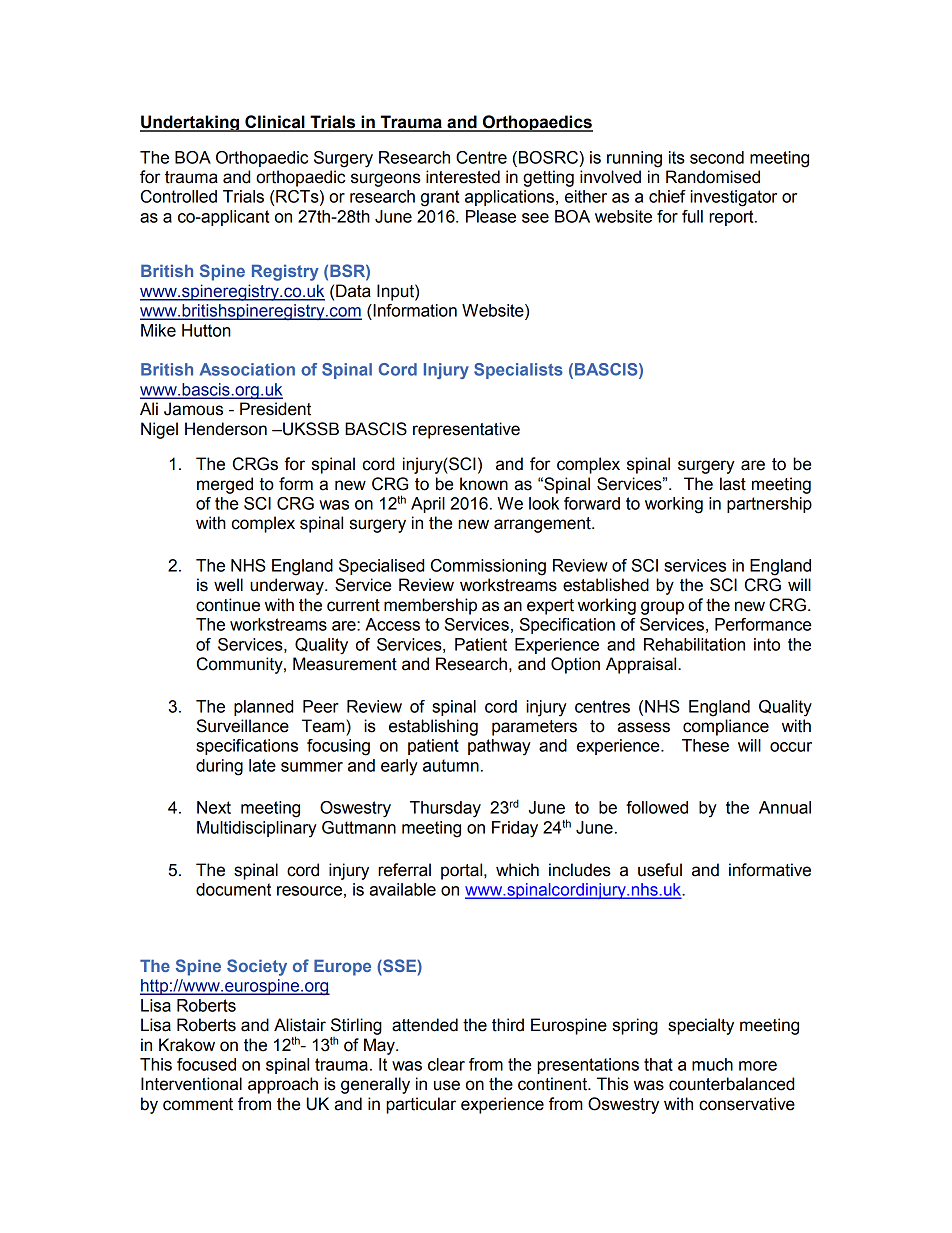 This document has height=1233, width=952. I want to click on known, so click(484, 484).
